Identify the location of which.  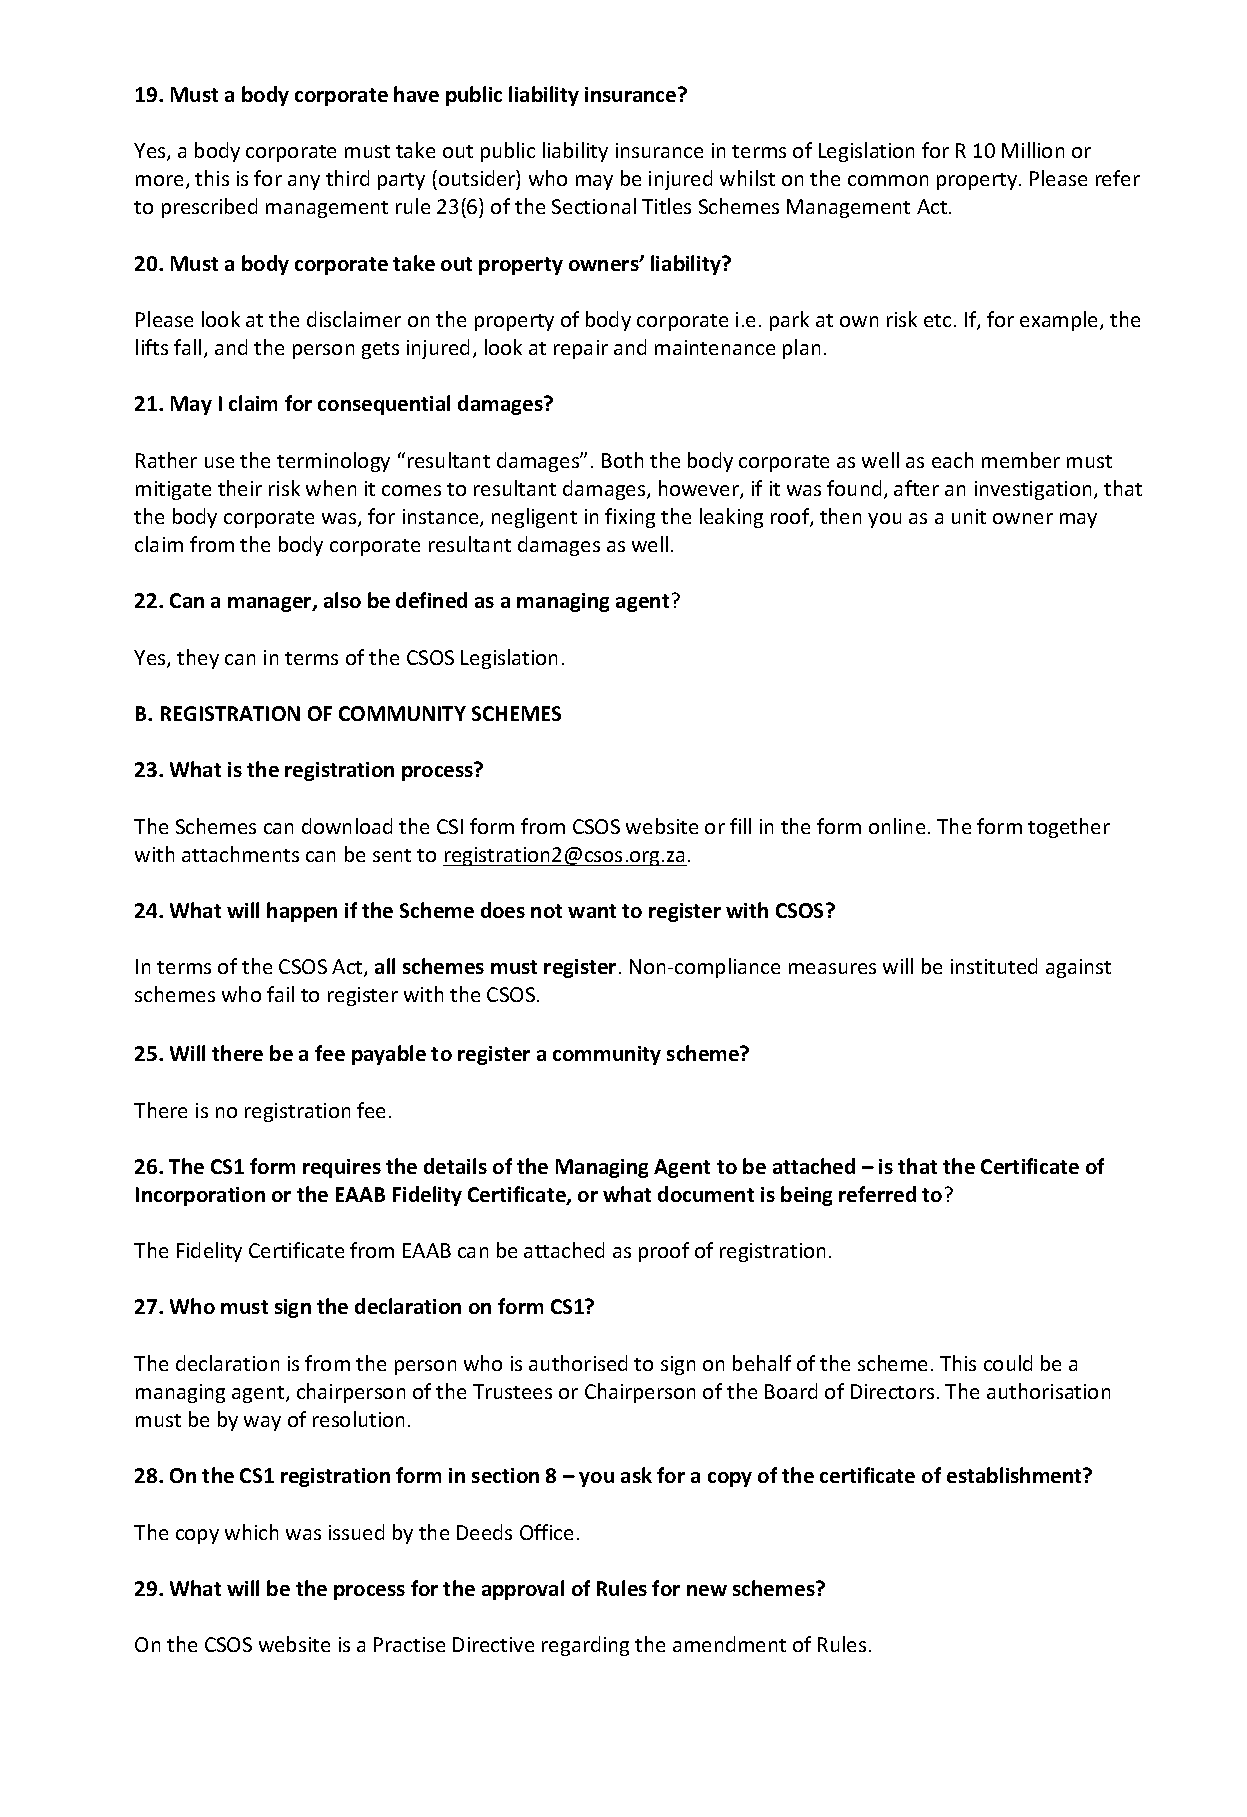
(251, 1532).
